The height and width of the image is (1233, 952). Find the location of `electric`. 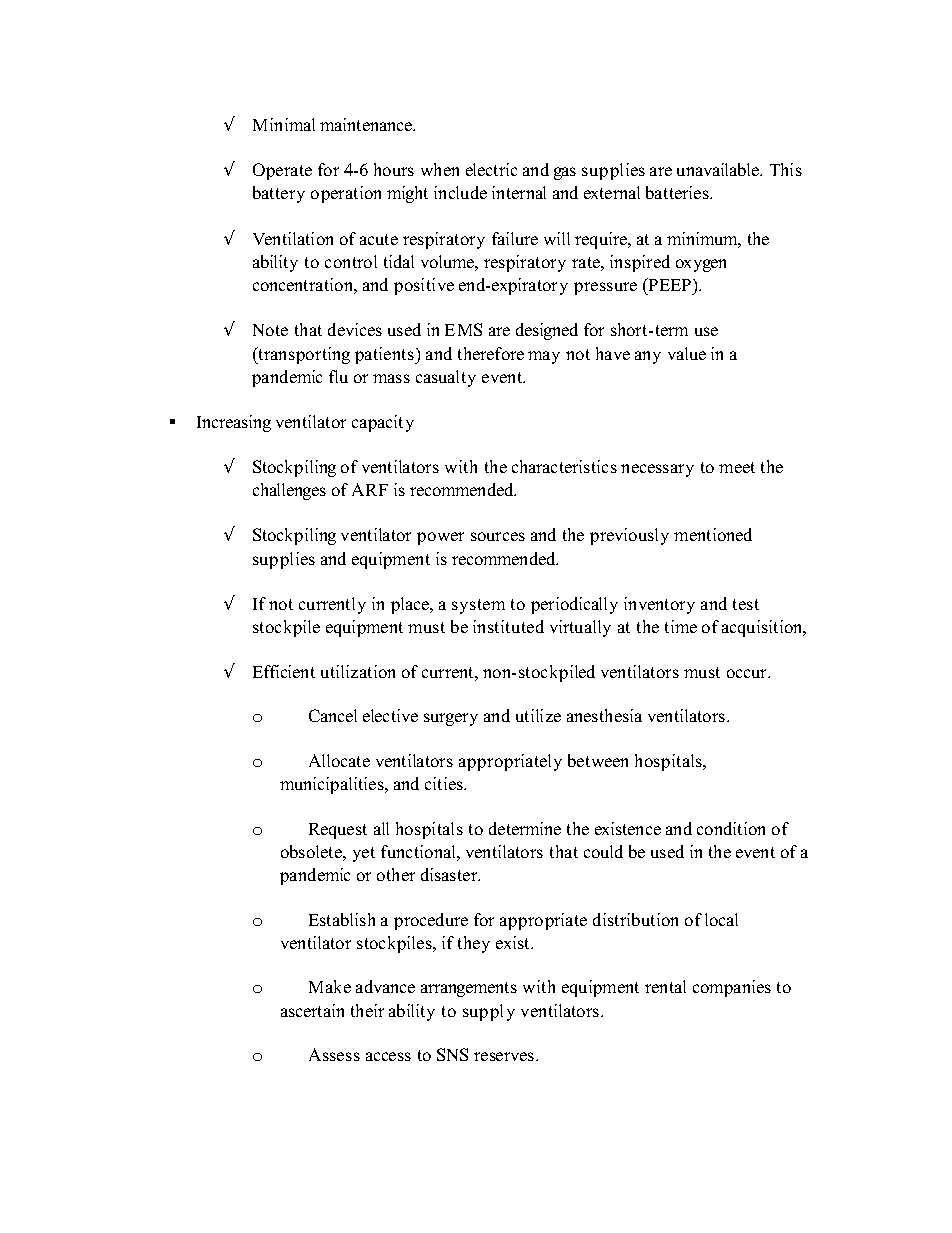

electric is located at coordinates (491, 169).
